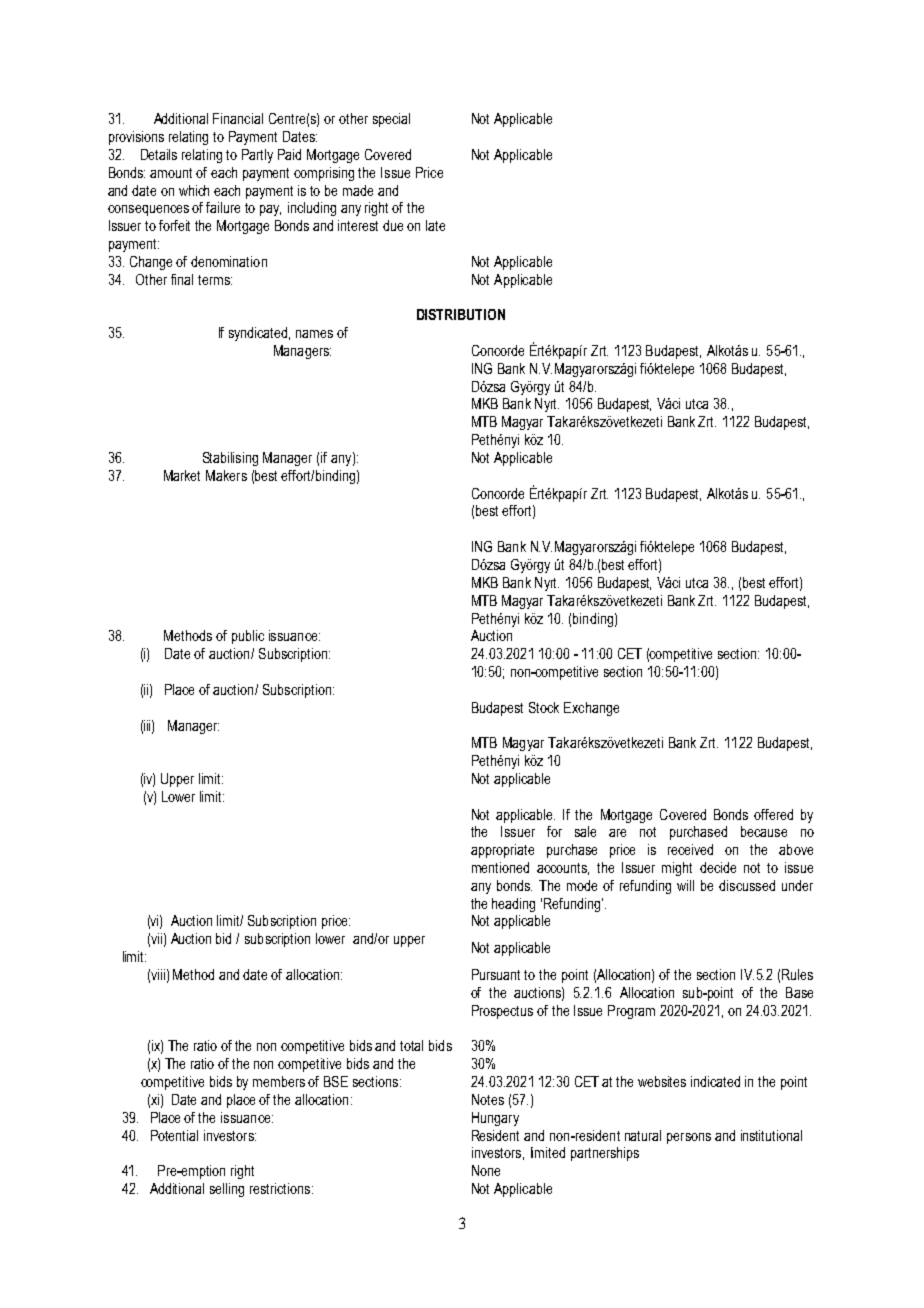  I want to click on public, so click(248, 637).
